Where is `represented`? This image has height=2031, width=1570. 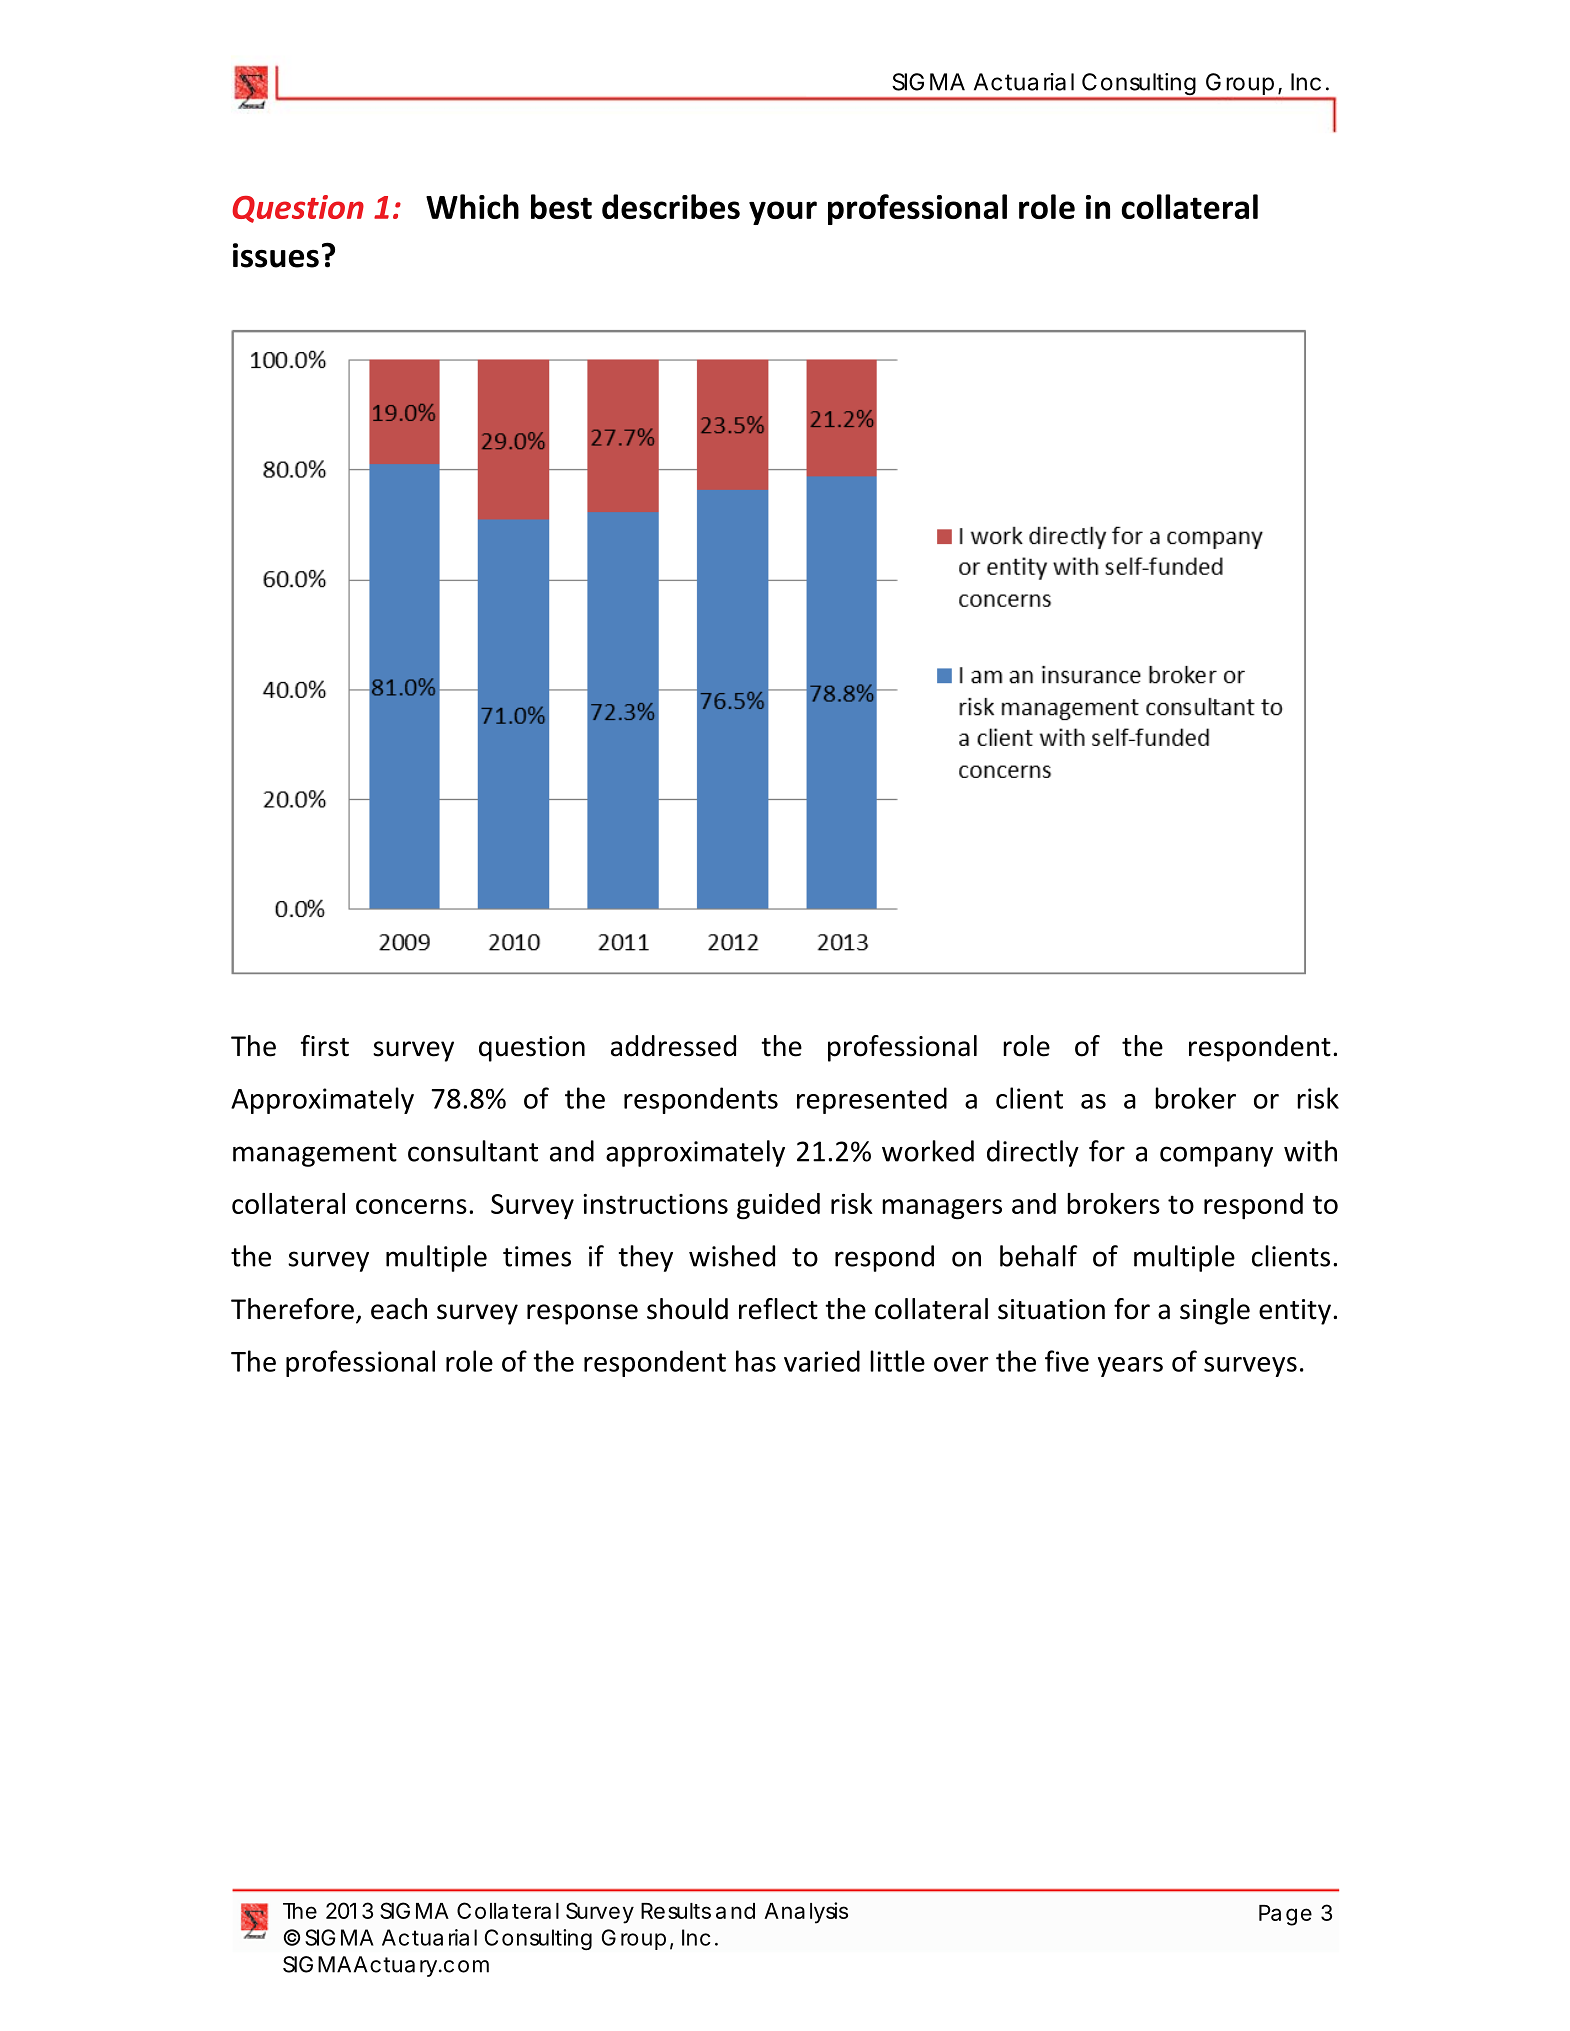
represented is located at coordinates (872, 1100).
